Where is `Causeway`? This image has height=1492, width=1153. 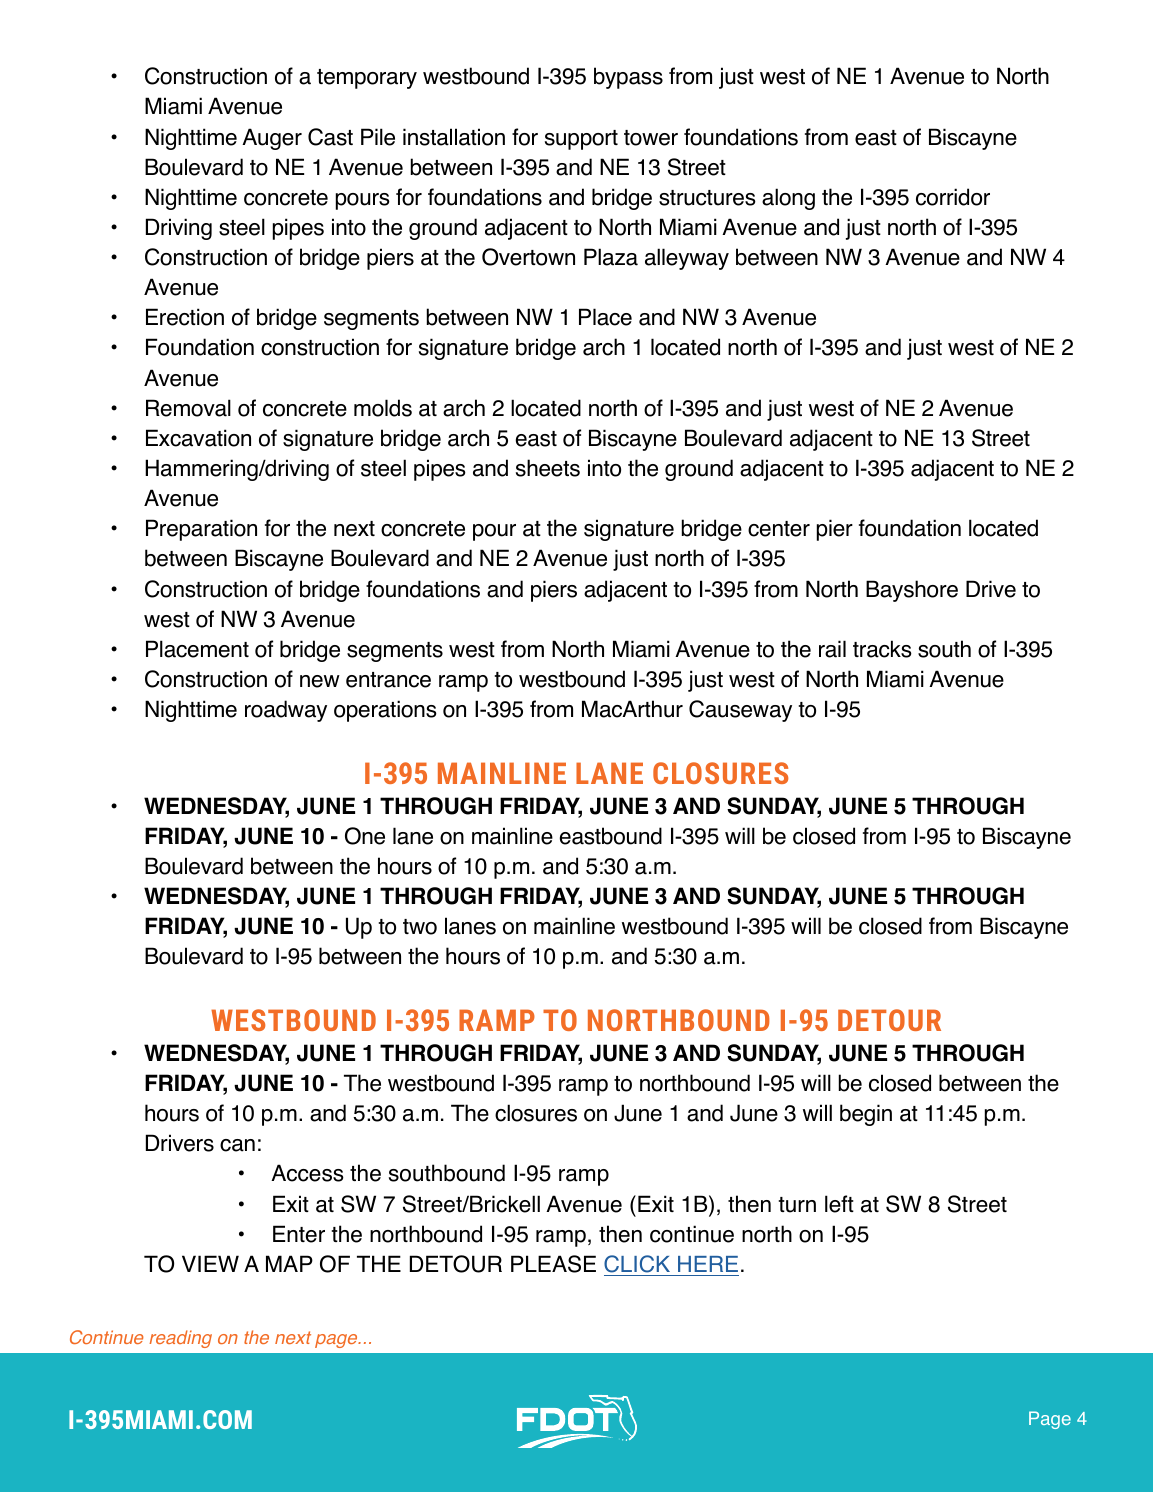
Causeway is located at coordinates (740, 711).
